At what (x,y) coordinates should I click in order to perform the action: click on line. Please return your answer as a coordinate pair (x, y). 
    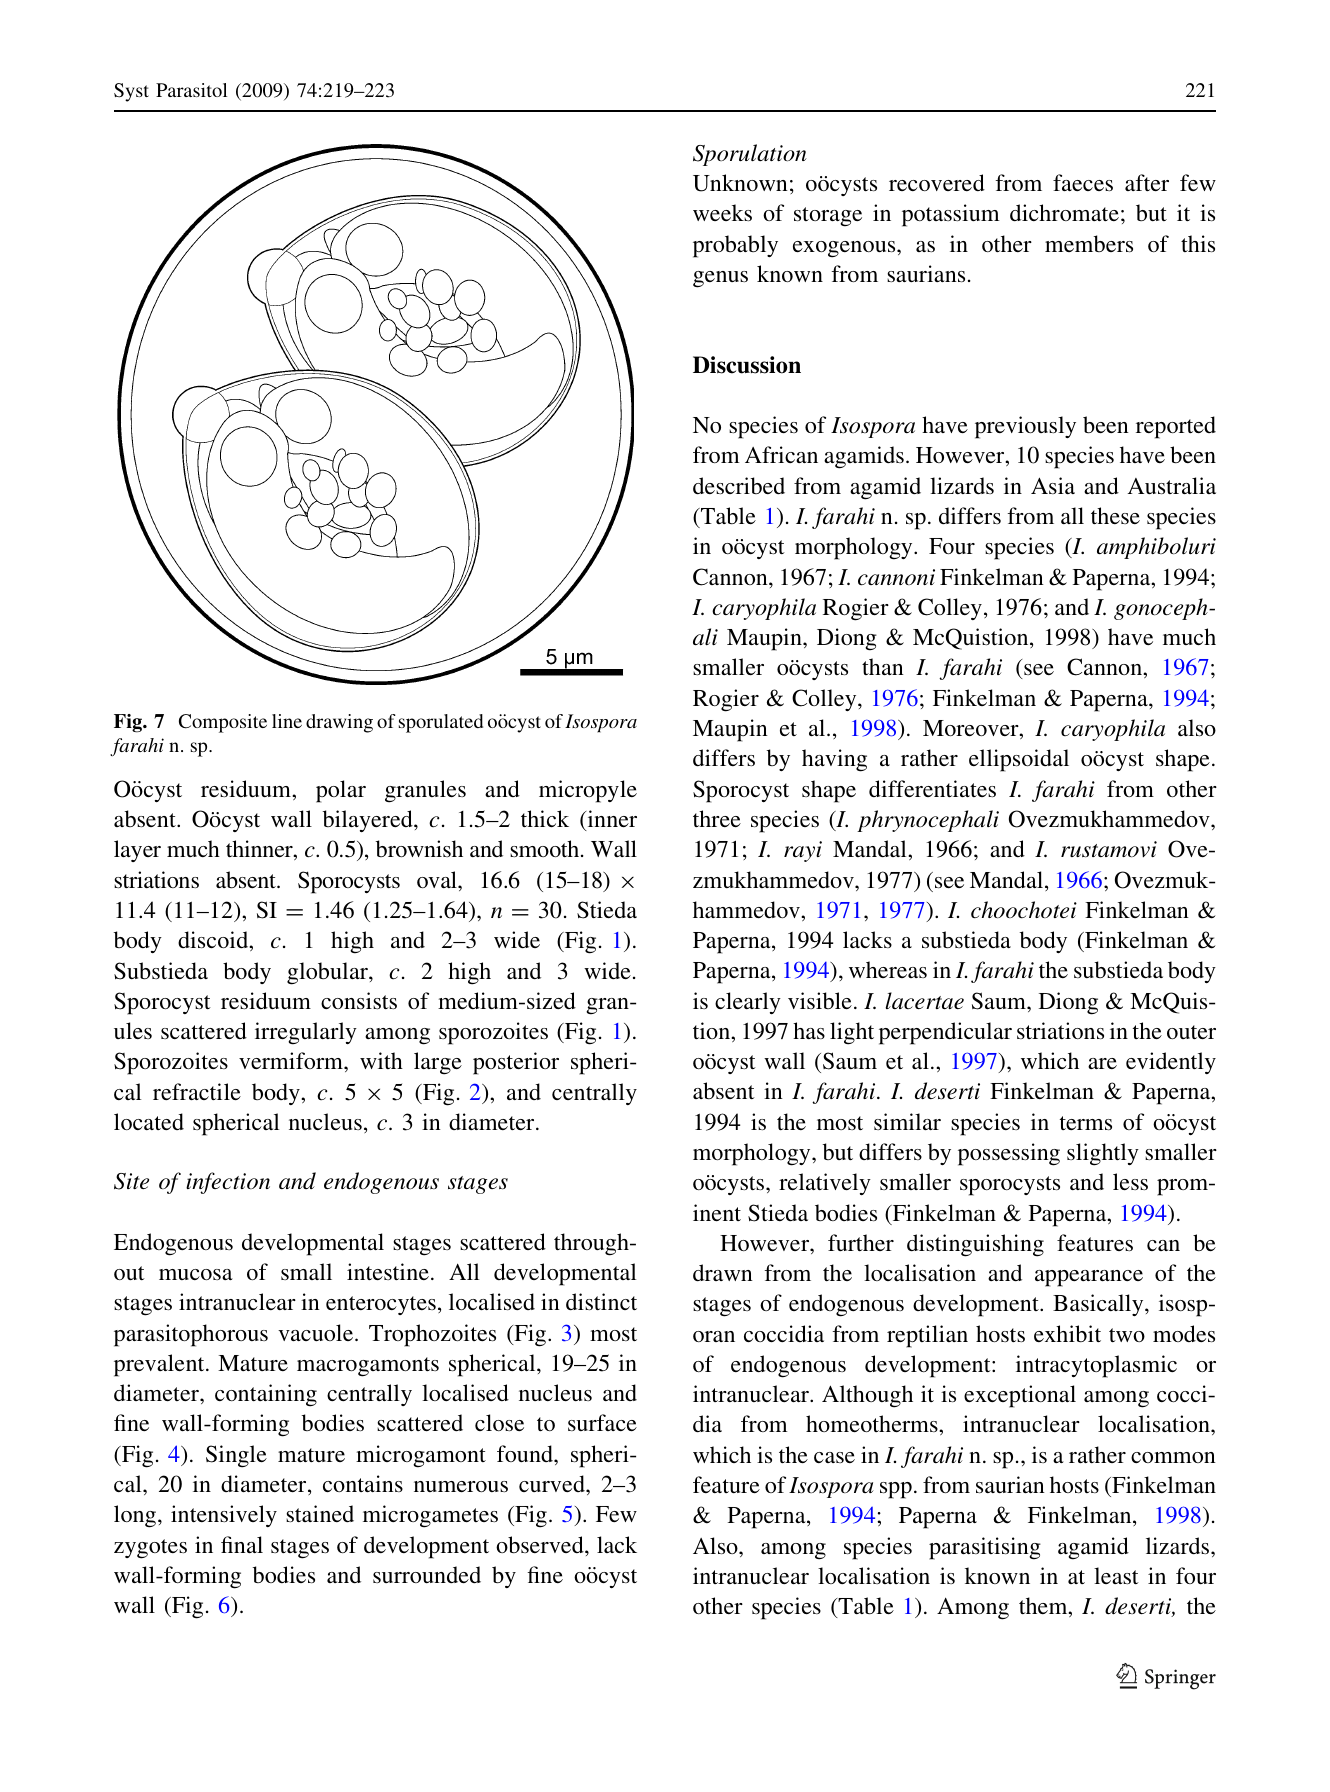
    Looking at the image, I should click on (287, 721).
